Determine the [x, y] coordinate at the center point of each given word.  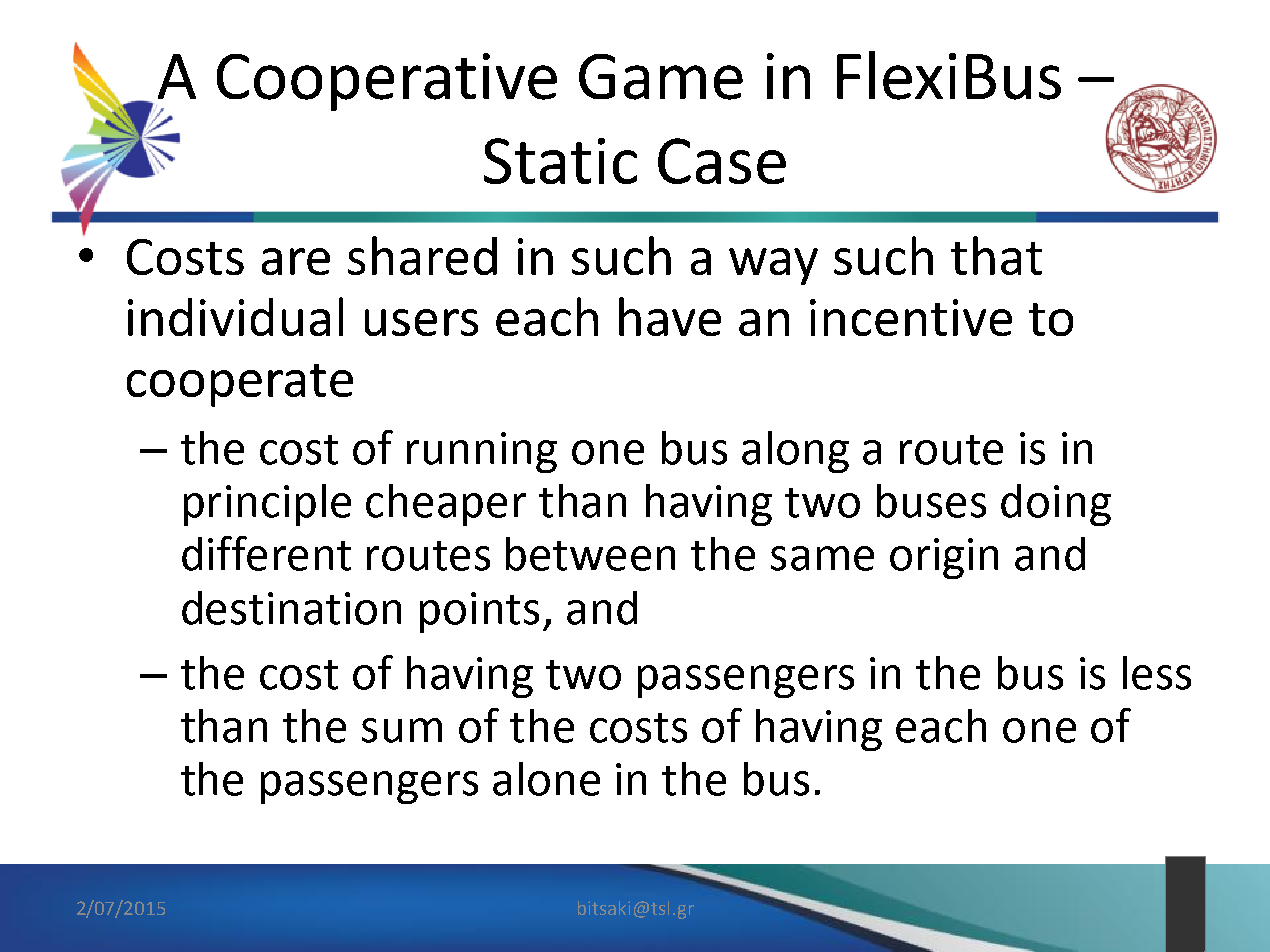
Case [722, 161]
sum [402, 730]
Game [661, 77]
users [421, 322]
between [590, 554]
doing [1056, 505]
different [266, 553]
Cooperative [387, 82]
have [670, 316]
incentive [911, 317]
